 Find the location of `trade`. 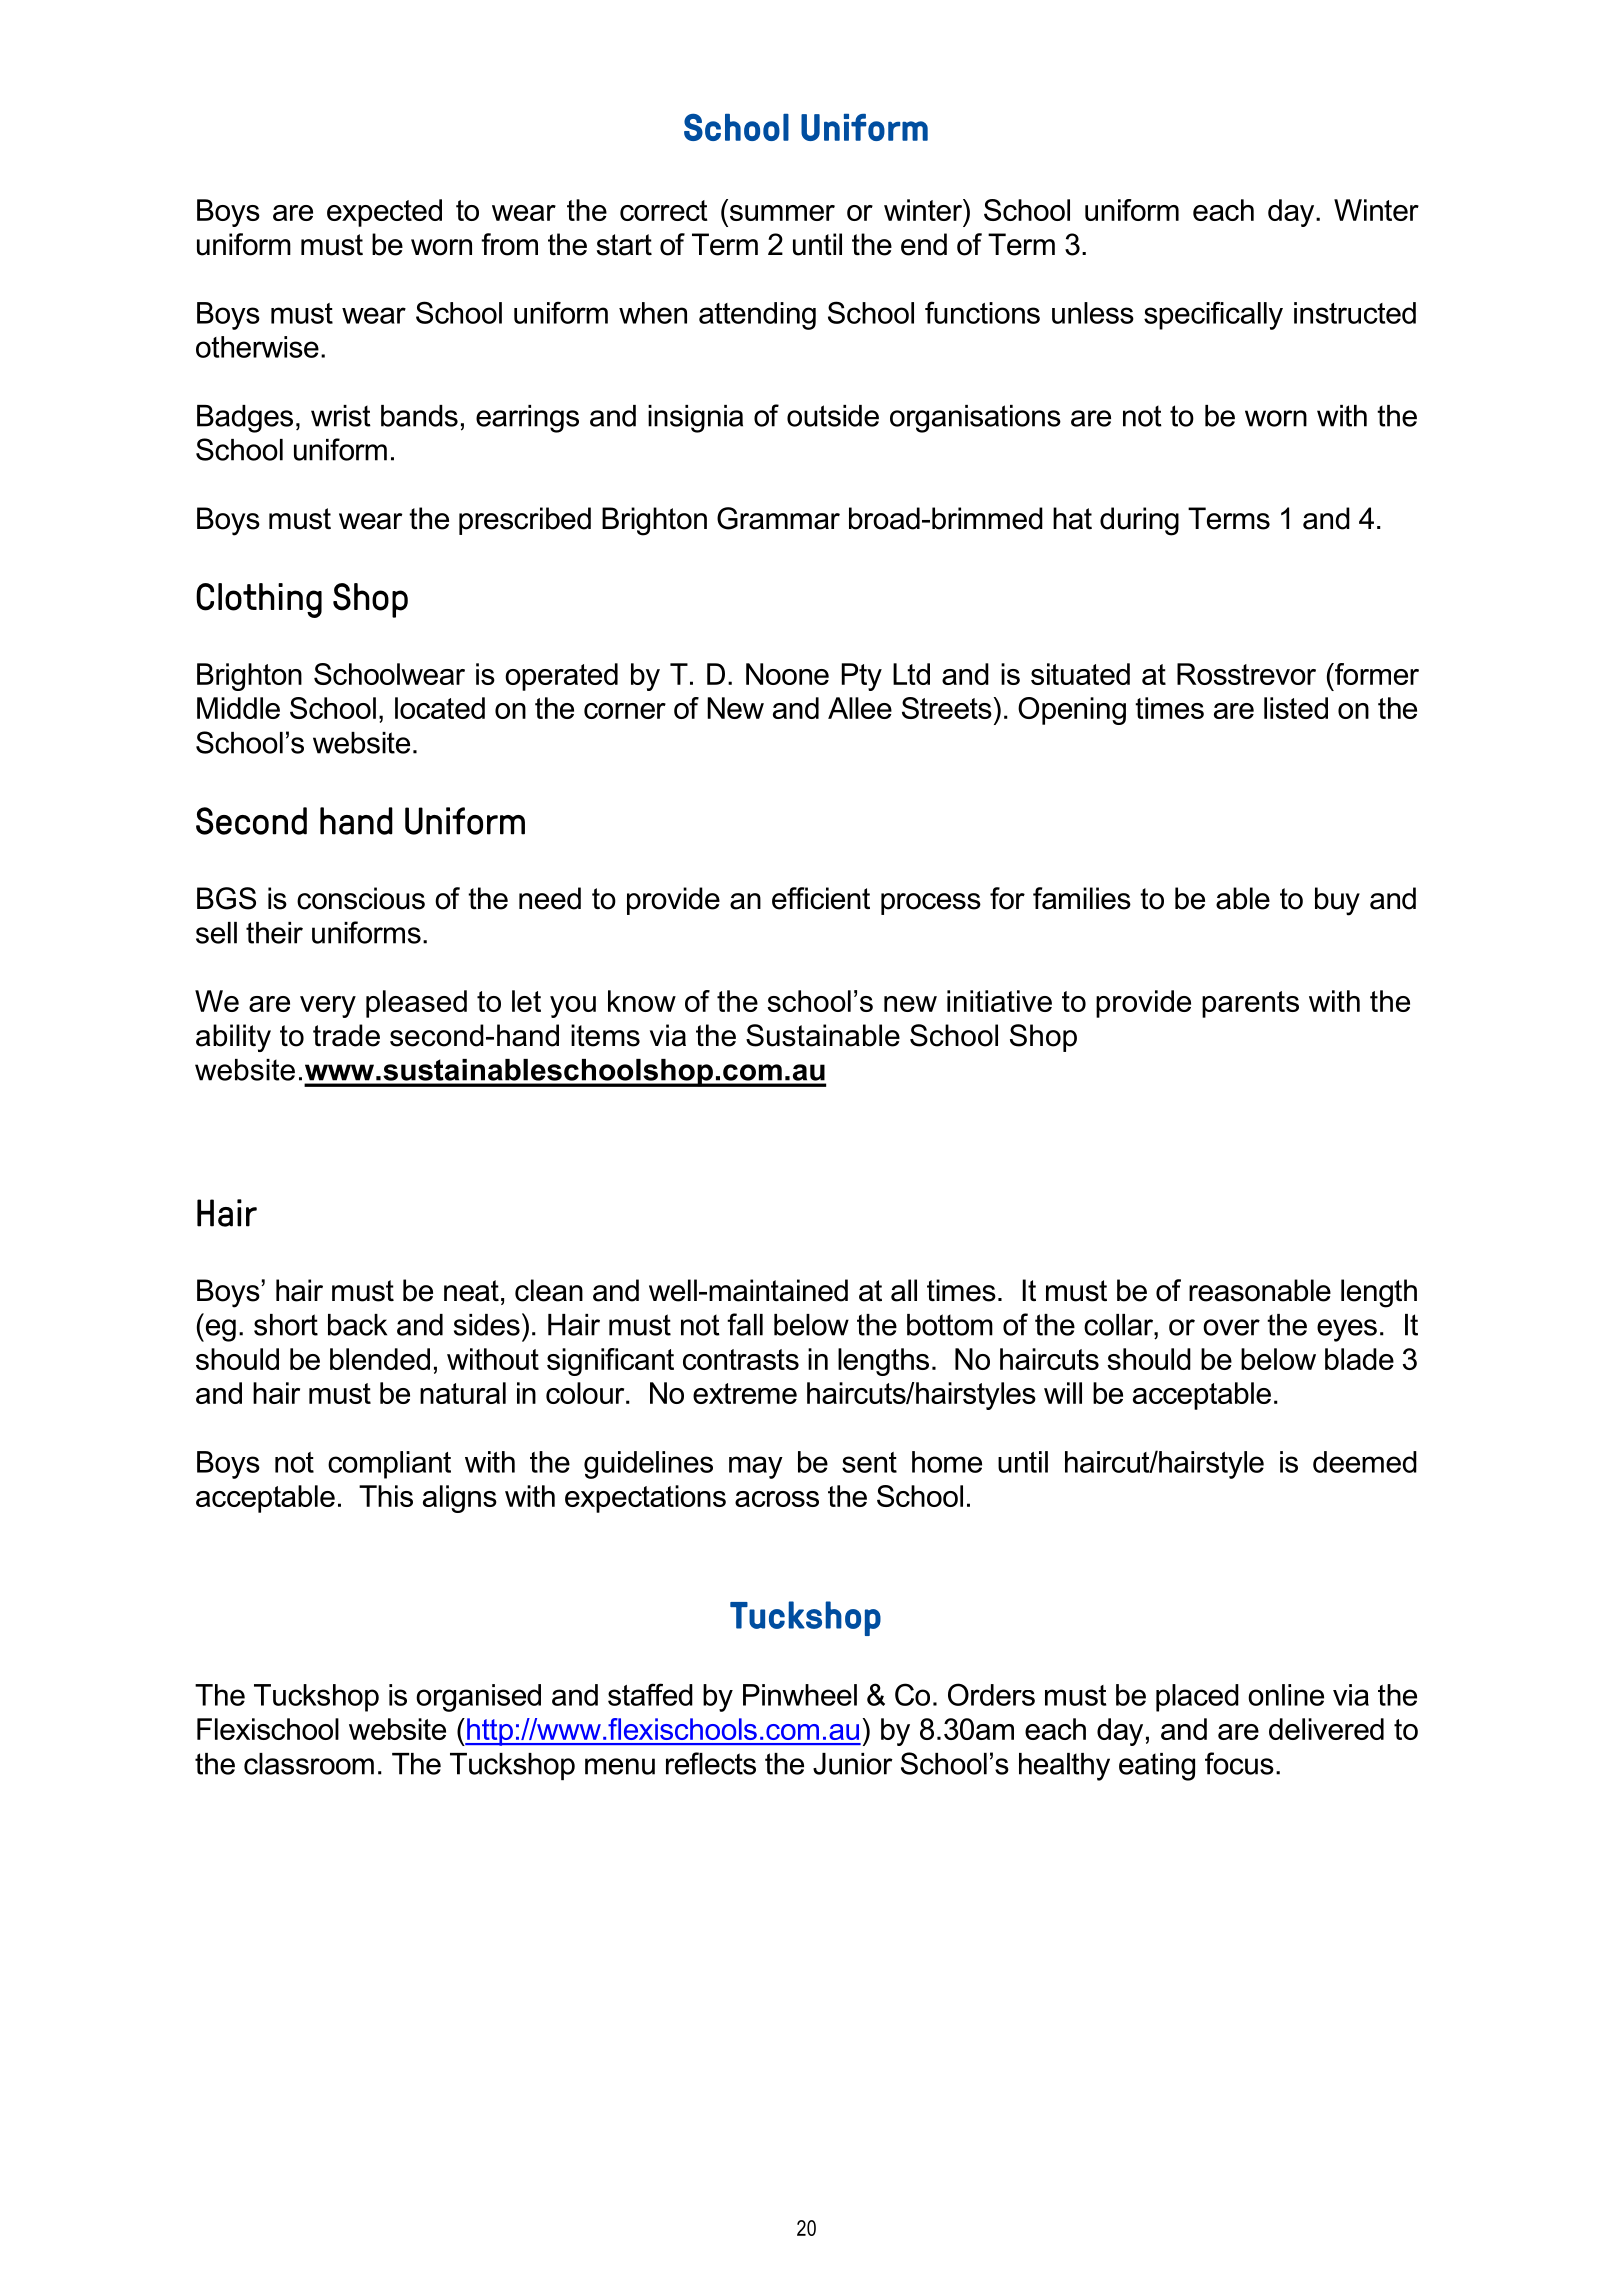

trade is located at coordinates (346, 1035).
